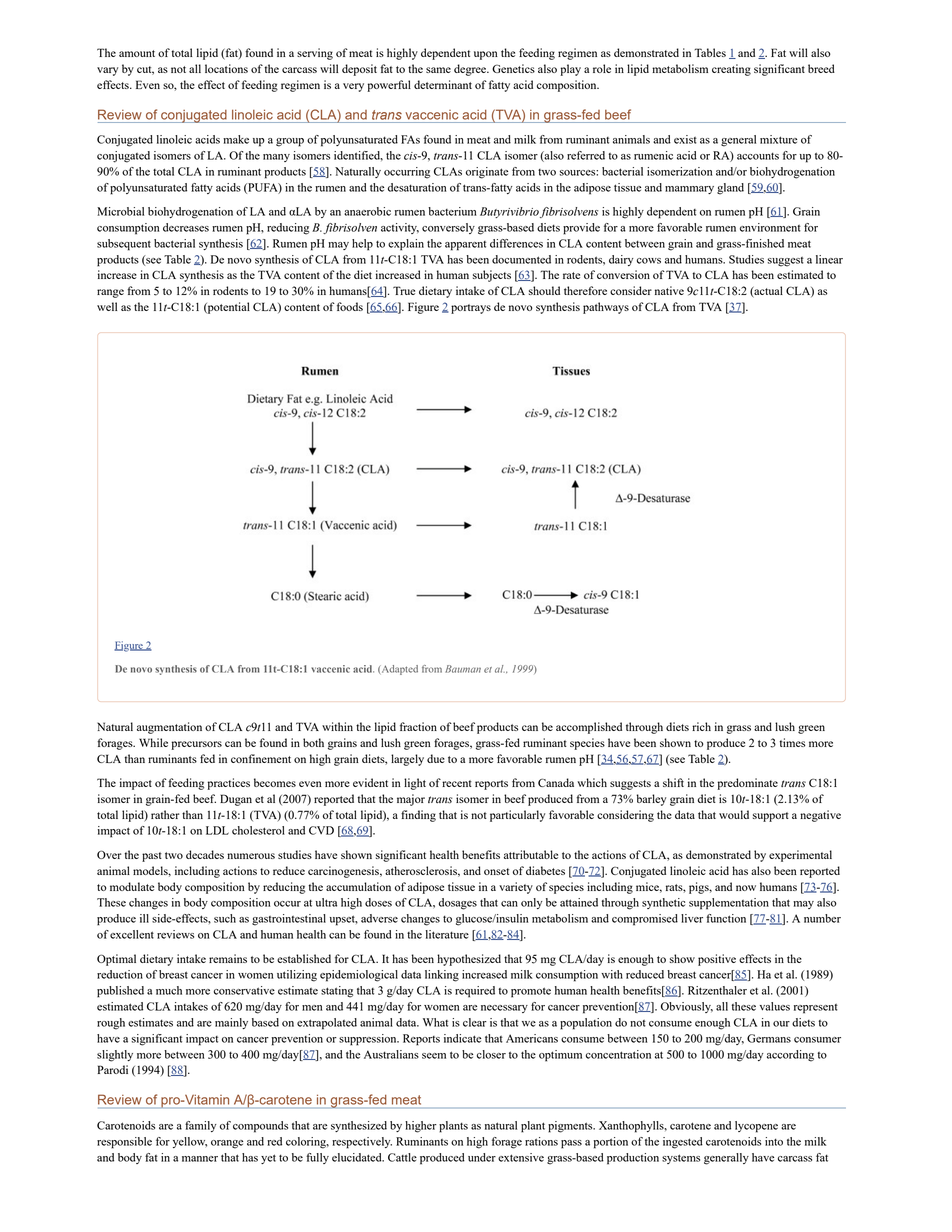 The image size is (952, 1232). I want to click on degree, so click(471, 70).
